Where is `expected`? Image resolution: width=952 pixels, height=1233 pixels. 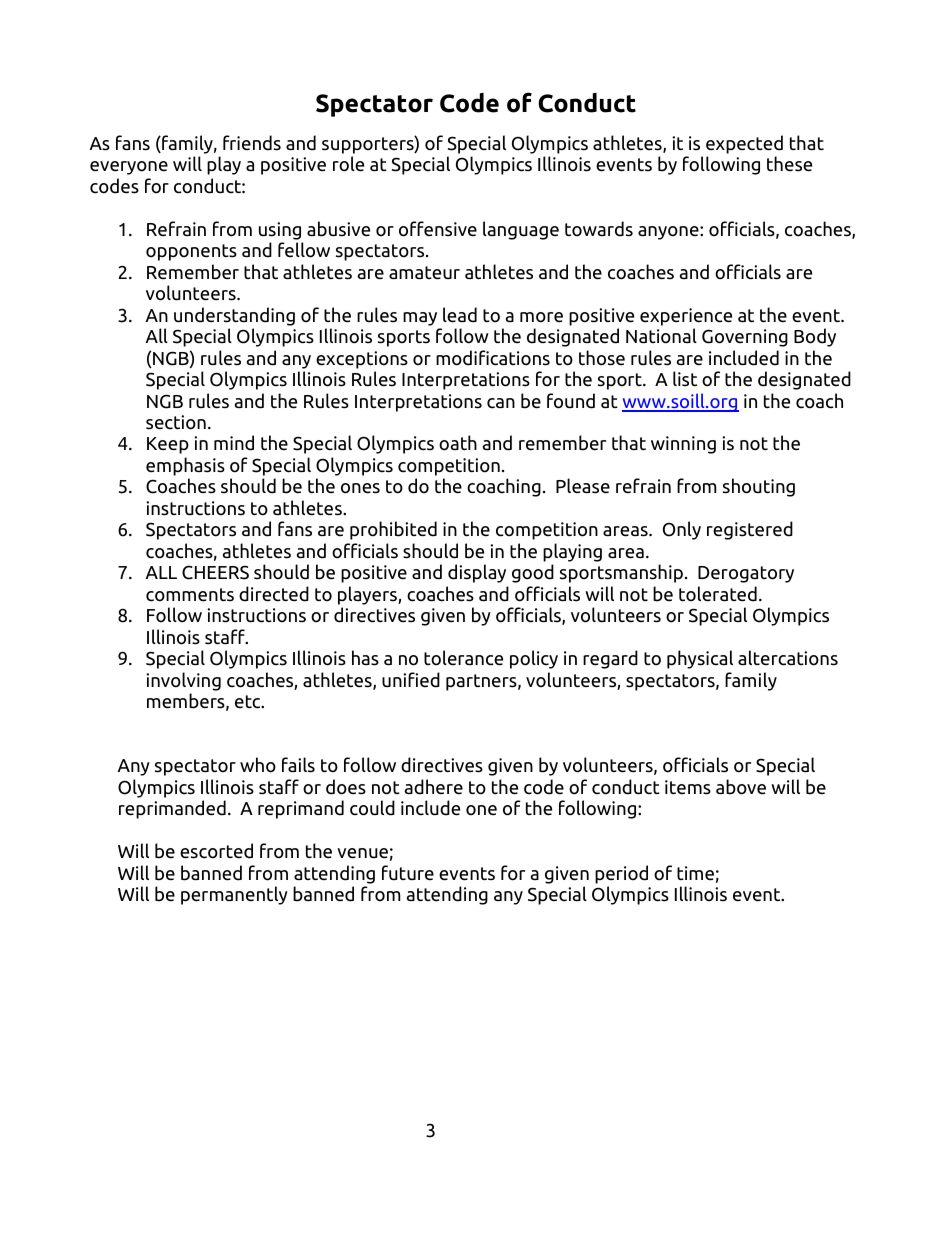
expected is located at coordinates (744, 144).
